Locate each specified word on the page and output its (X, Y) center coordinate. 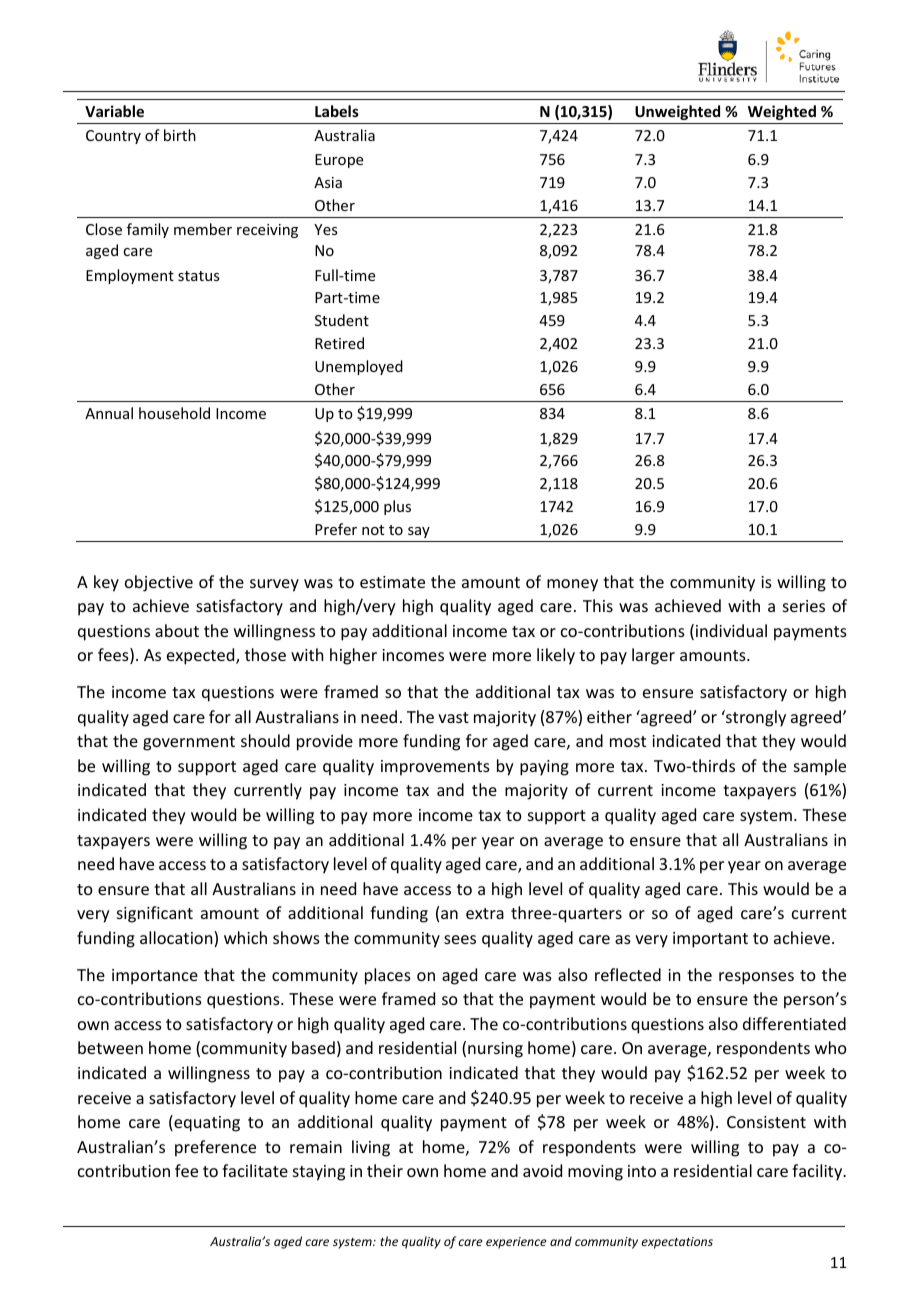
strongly (755, 718)
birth (180, 135)
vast (453, 717)
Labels (337, 111)
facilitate (255, 1170)
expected (202, 656)
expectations (677, 1243)
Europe (339, 161)
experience (516, 1243)
